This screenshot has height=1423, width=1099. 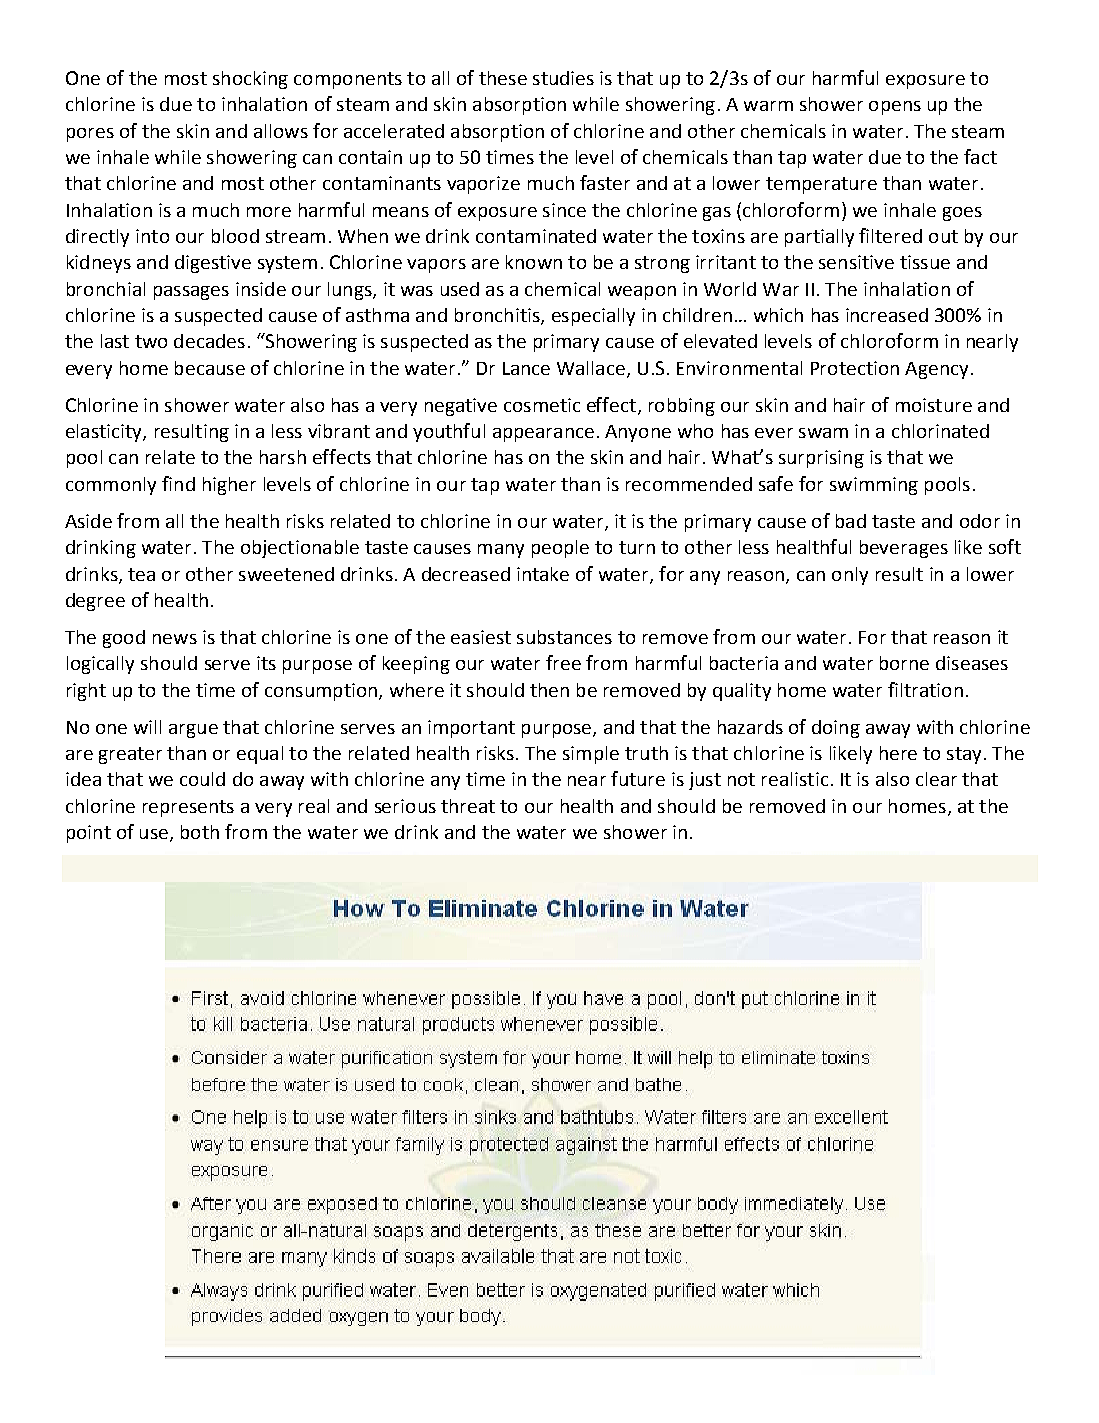 What do you see at coordinates (468, 806) in the screenshot?
I see `threat` at bounding box center [468, 806].
